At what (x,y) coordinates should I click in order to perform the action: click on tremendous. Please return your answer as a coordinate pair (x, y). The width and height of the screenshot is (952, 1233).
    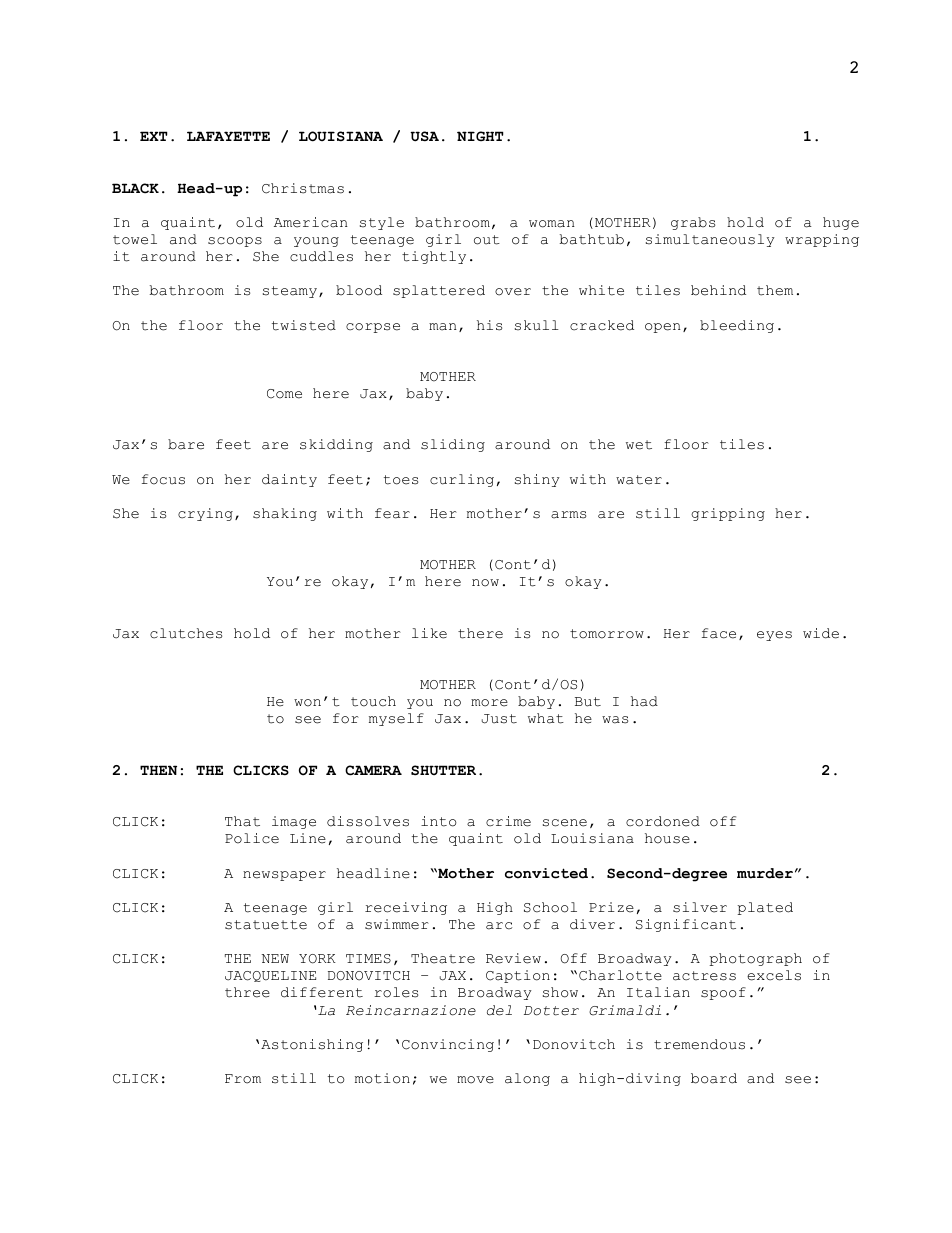
    Looking at the image, I should click on (699, 1044).
